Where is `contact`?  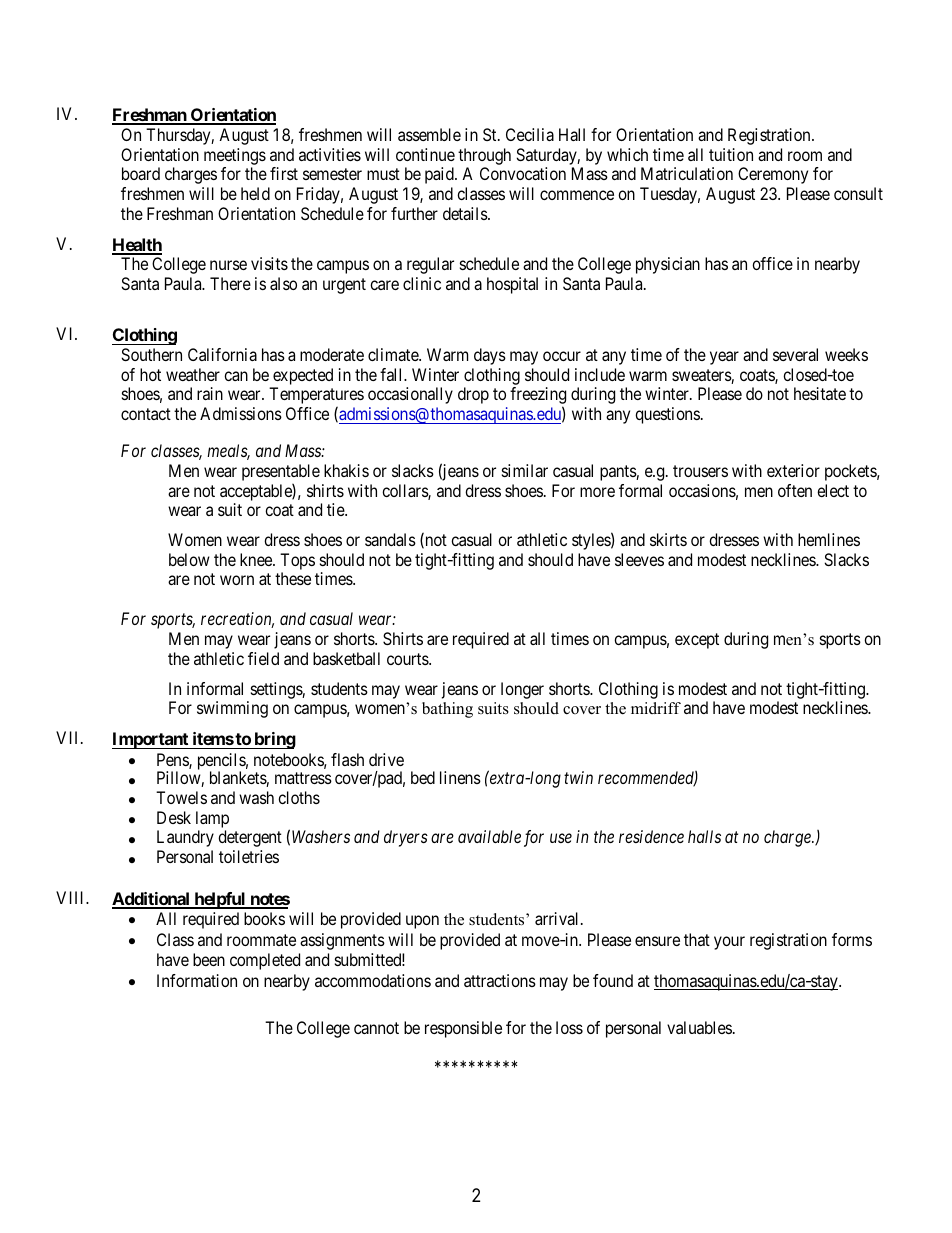 contact is located at coordinates (146, 414).
